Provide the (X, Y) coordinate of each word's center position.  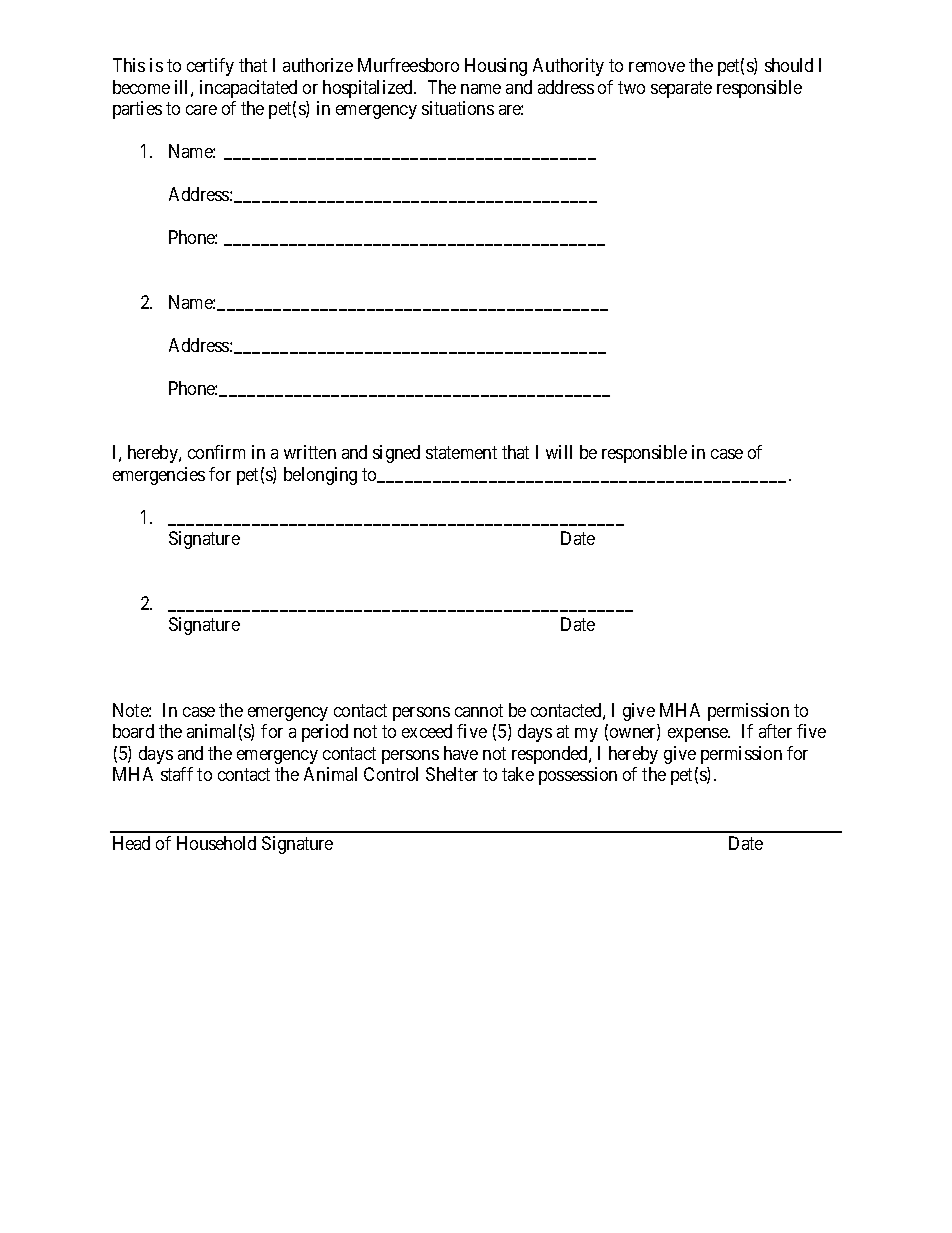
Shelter (452, 774)
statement (461, 452)
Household (216, 843)
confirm (216, 452)
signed (396, 454)
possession (578, 776)
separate (681, 89)
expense (698, 735)
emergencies (159, 476)
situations (458, 108)
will (559, 452)
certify (210, 67)
